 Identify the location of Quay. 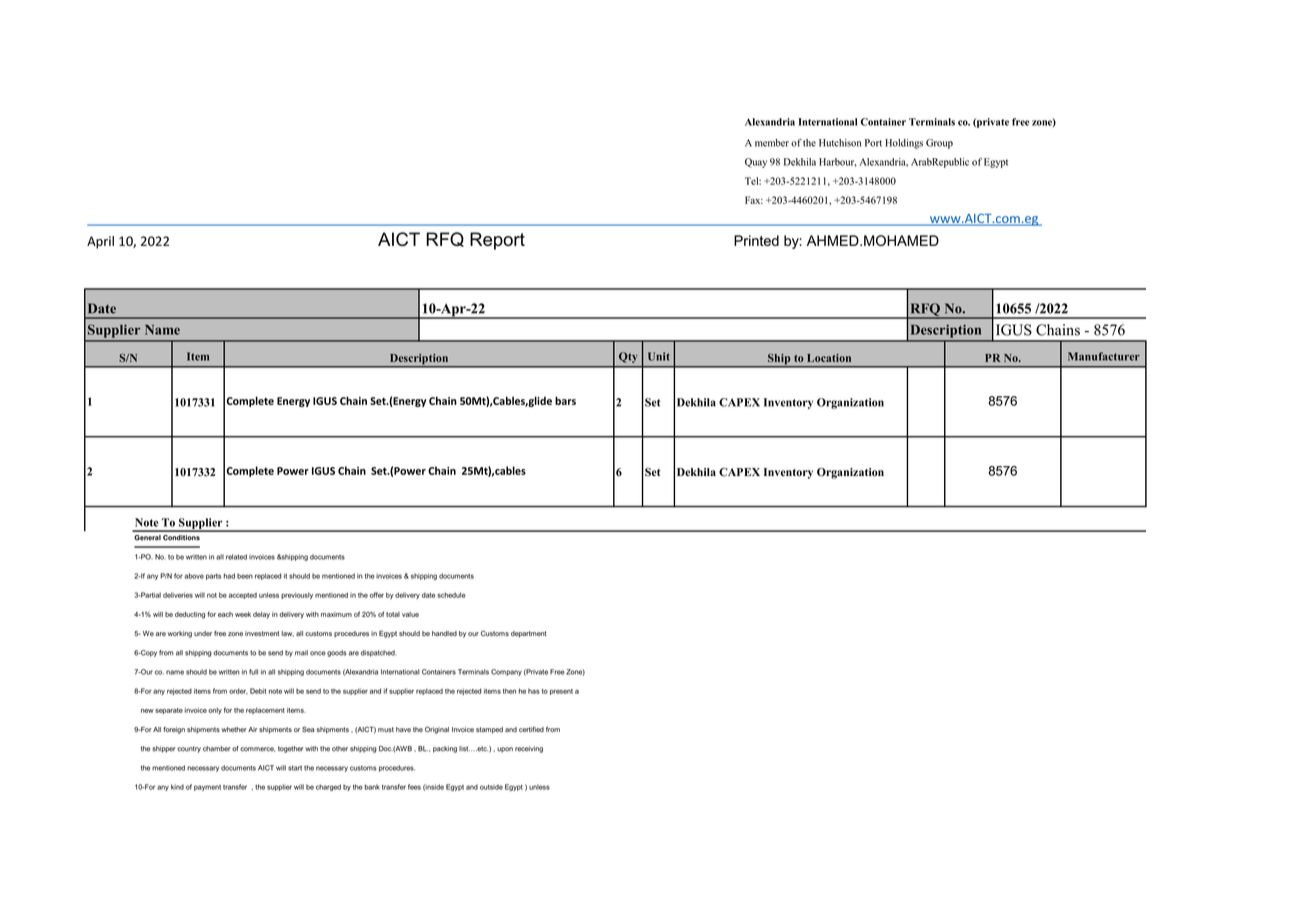
(756, 163).
